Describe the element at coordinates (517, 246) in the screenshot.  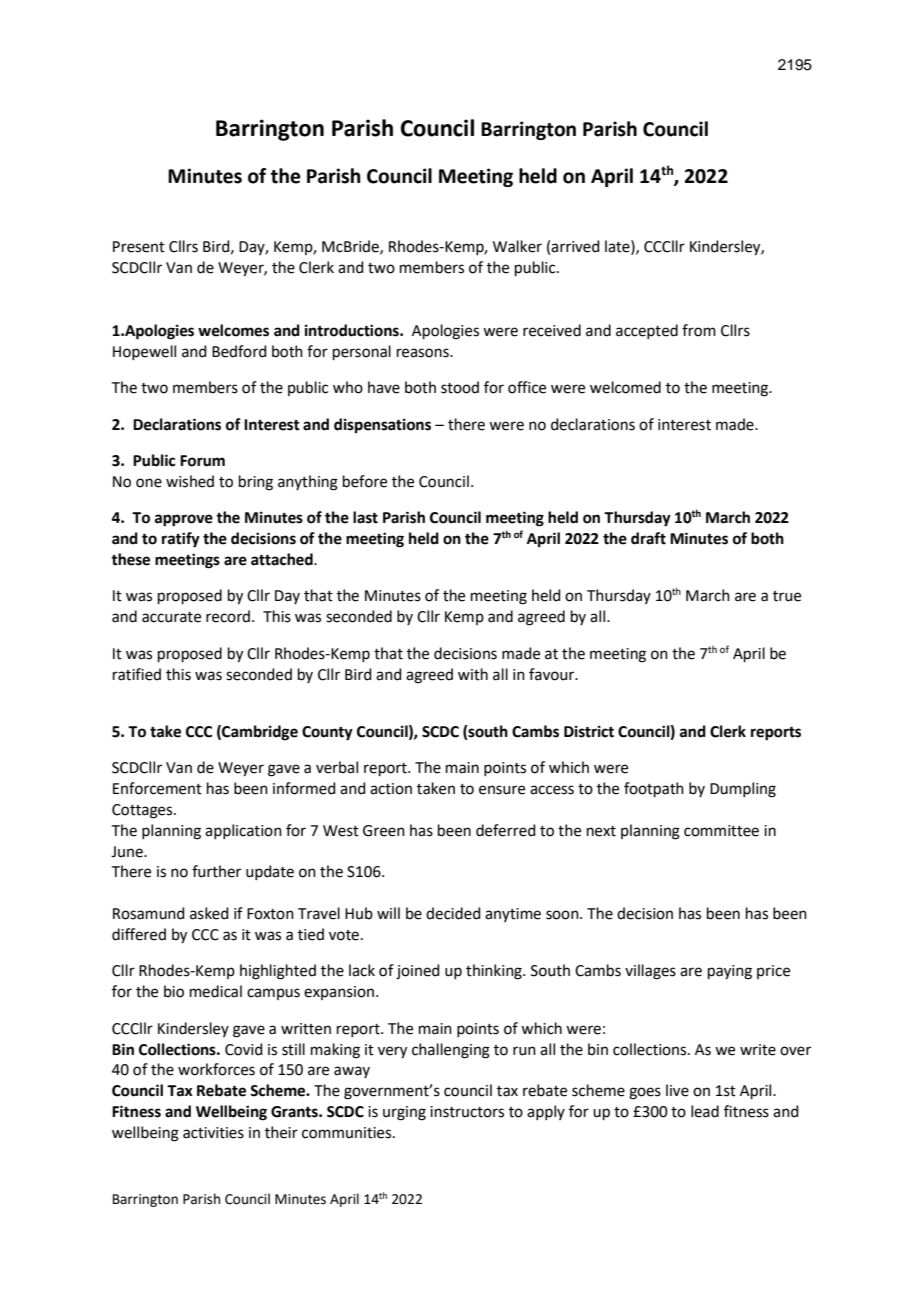
I see `Walker` at that location.
